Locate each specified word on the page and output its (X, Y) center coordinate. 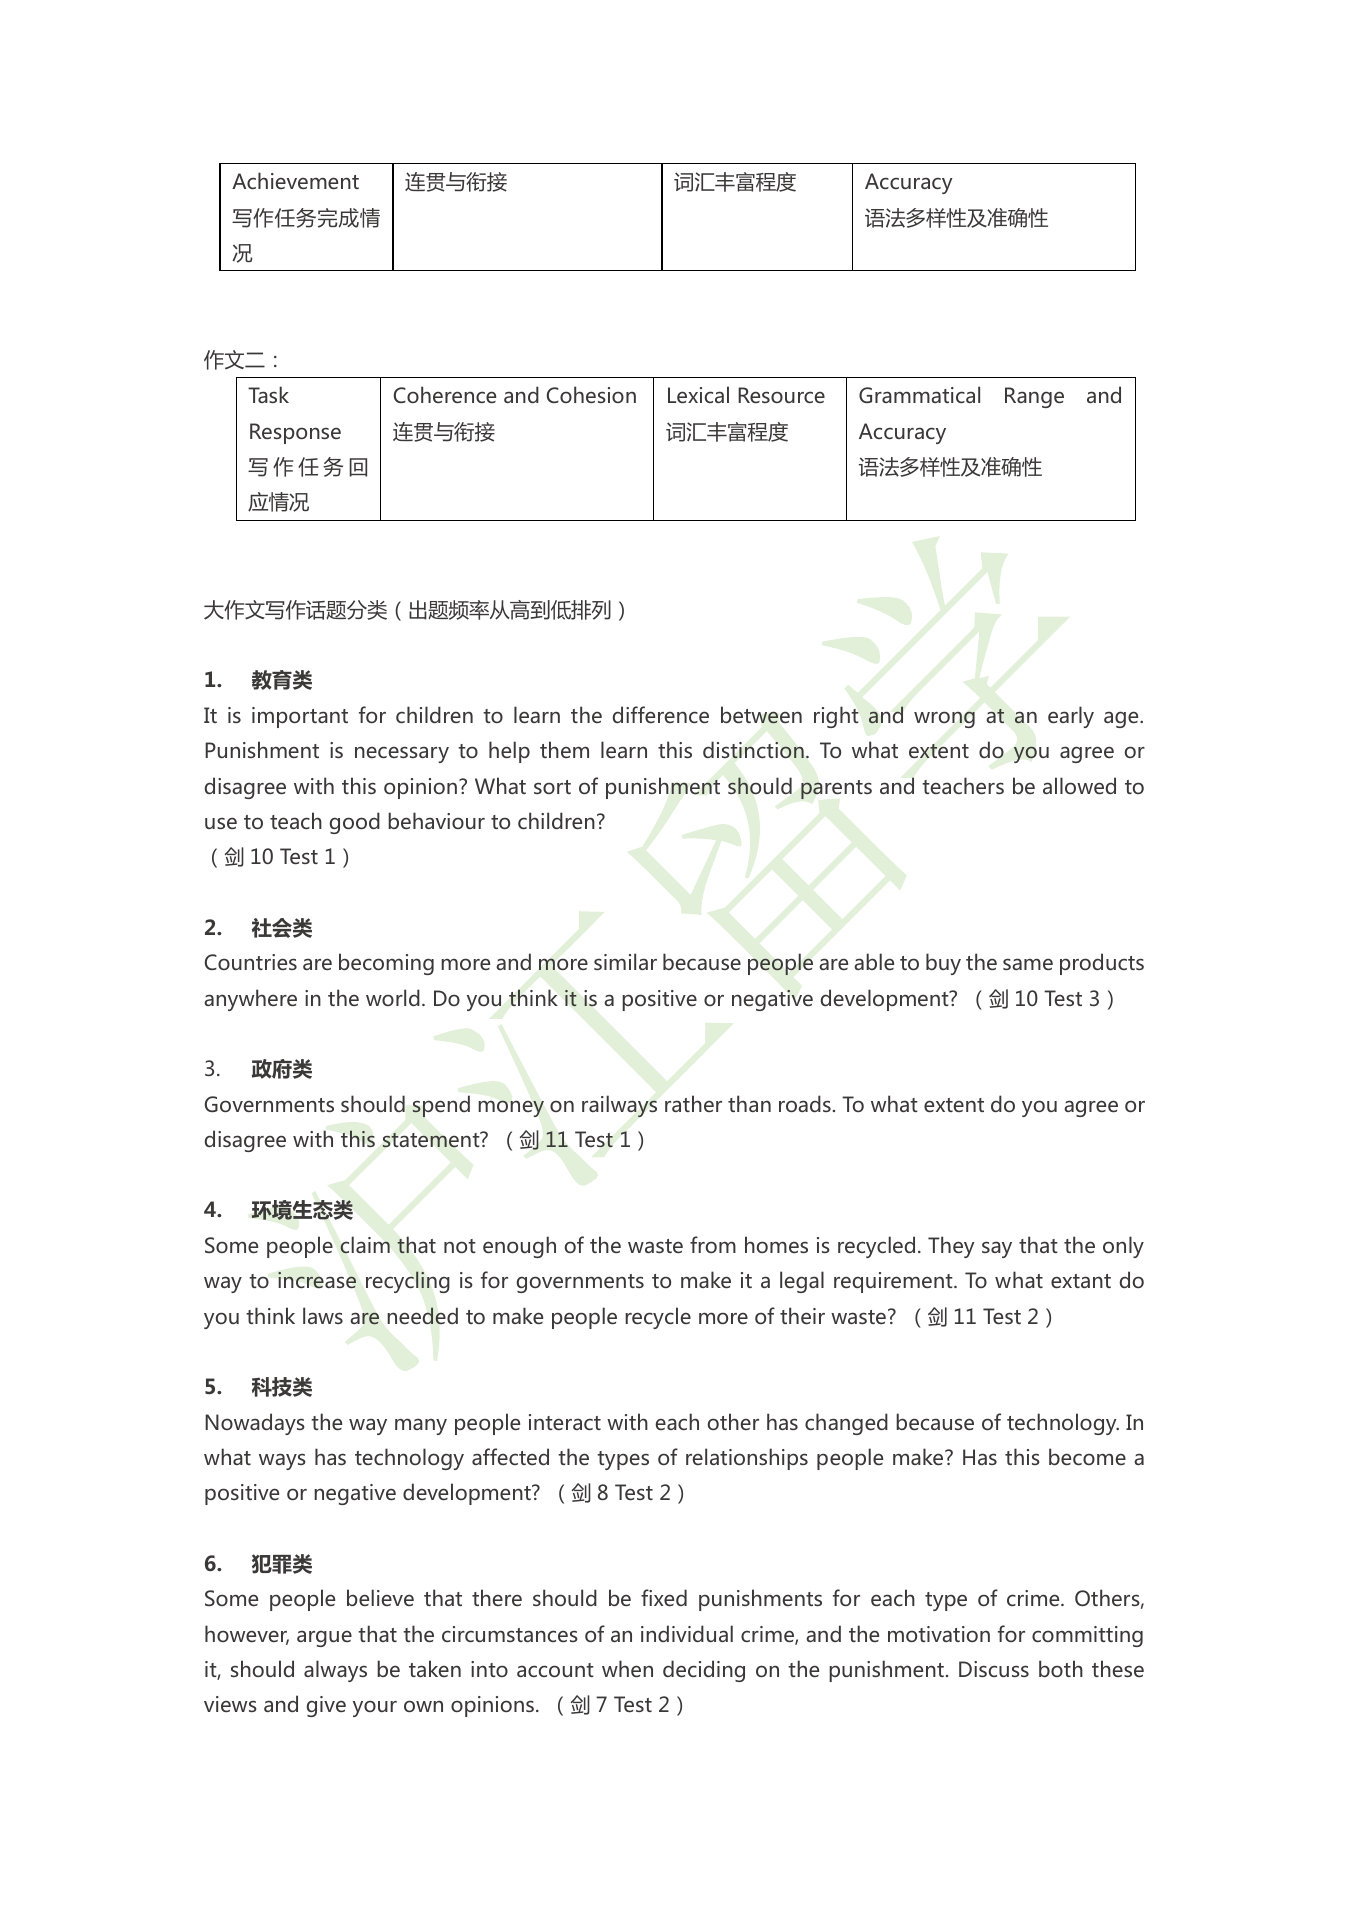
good (355, 823)
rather (693, 1103)
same (1028, 964)
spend (441, 1106)
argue (324, 1638)
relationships (747, 1459)
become (1087, 1456)
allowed (1079, 785)
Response (295, 433)
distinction (753, 750)
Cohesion (591, 394)
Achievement (295, 180)
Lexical (698, 394)
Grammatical (919, 394)
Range (1034, 397)
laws (323, 1315)
